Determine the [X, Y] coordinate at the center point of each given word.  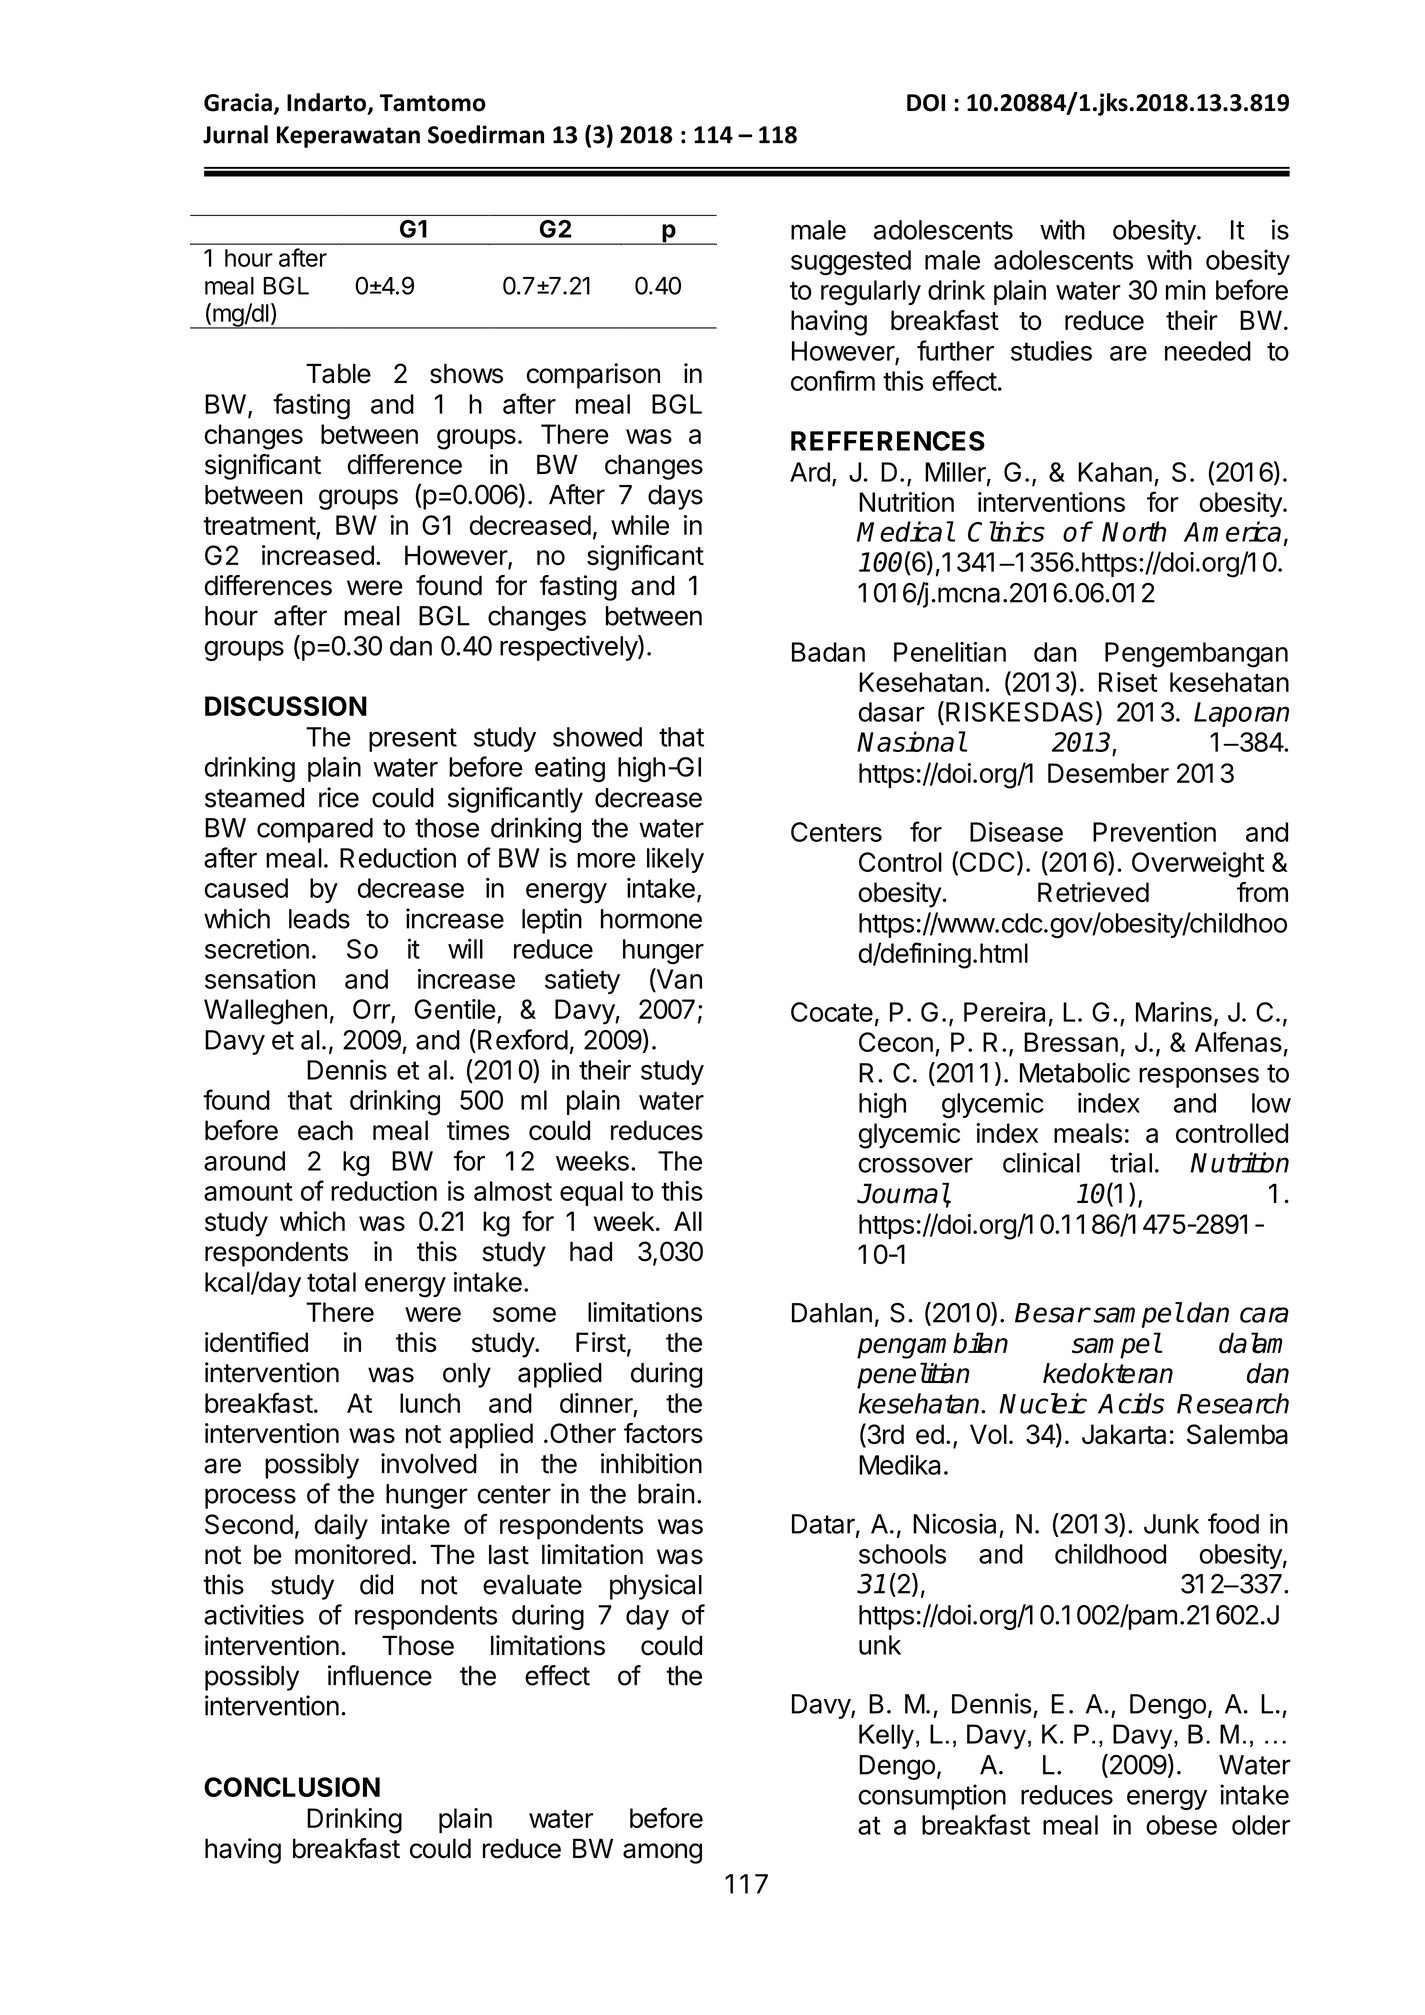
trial [1131, 1162]
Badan [828, 652]
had [591, 1251]
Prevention [1154, 832]
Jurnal [235, 134]
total [331, 1282]
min [1186, 290]
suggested [851, 262]
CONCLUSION [292, 1787]
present [413, 740]
